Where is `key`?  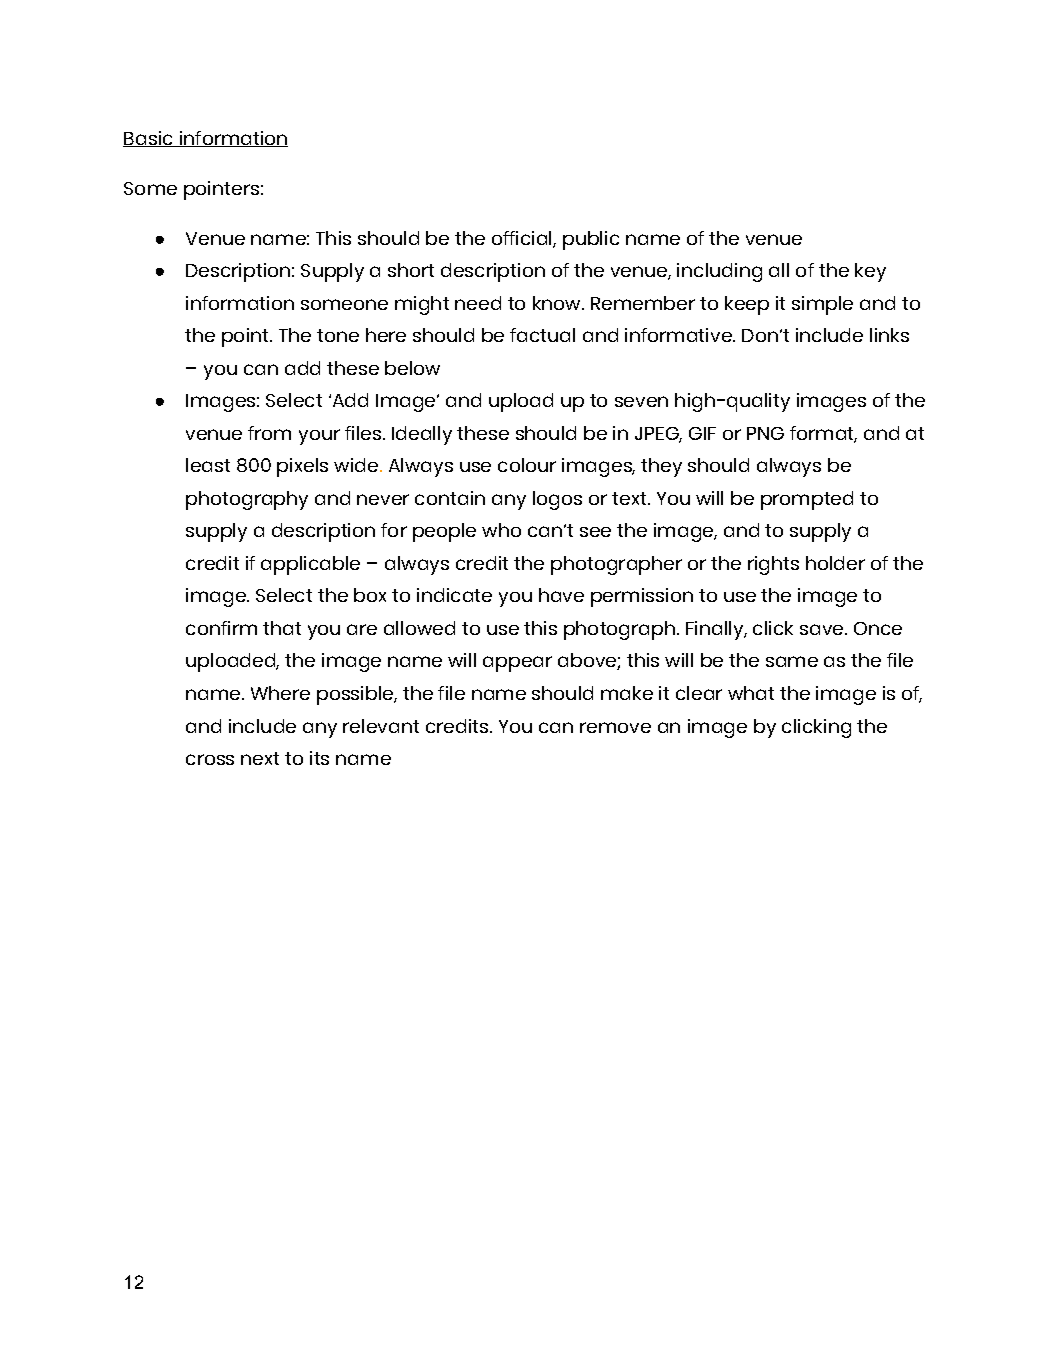
key is located at coordinates (870, 272).
